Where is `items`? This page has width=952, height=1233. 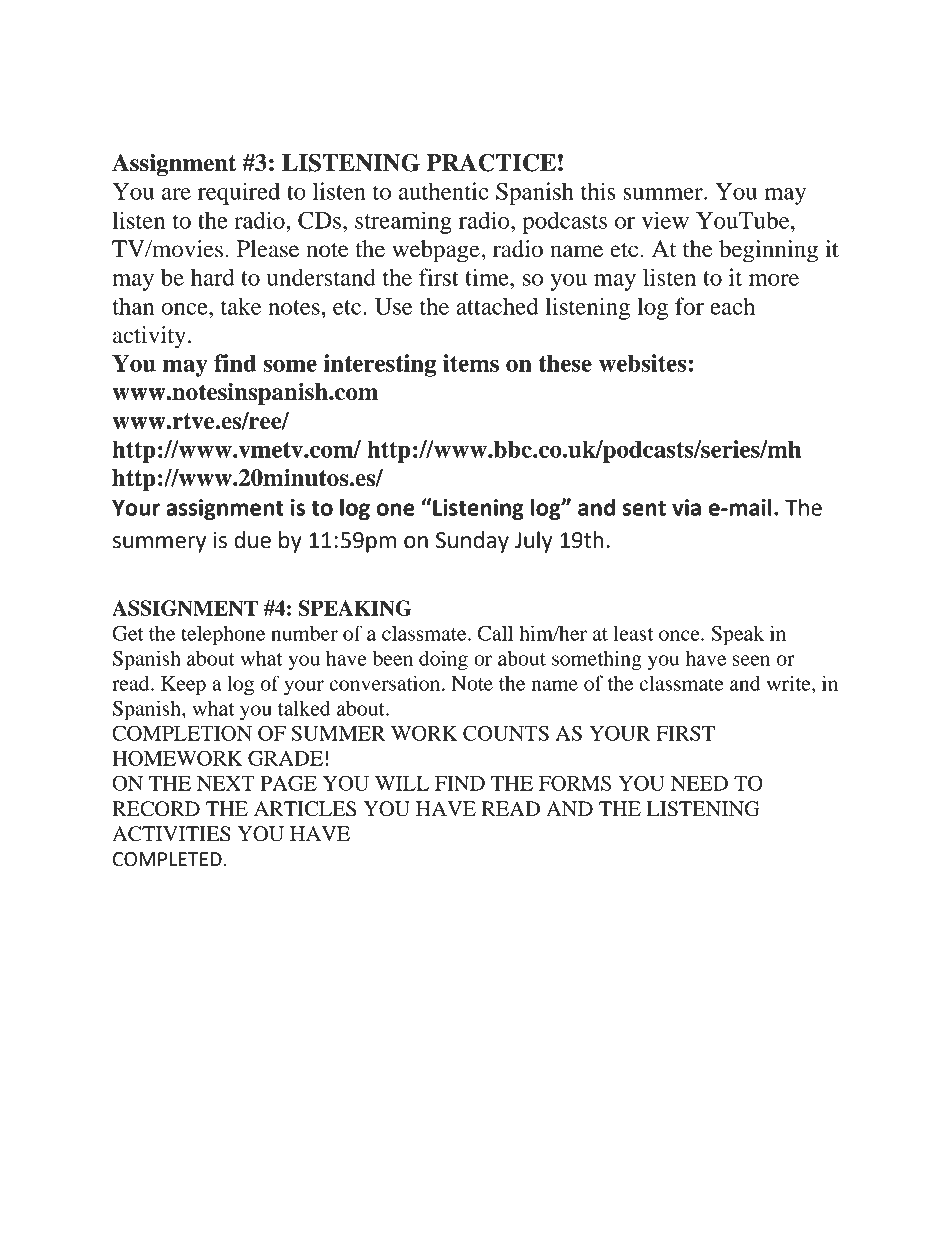 items is located at coordinates (471, 363).
